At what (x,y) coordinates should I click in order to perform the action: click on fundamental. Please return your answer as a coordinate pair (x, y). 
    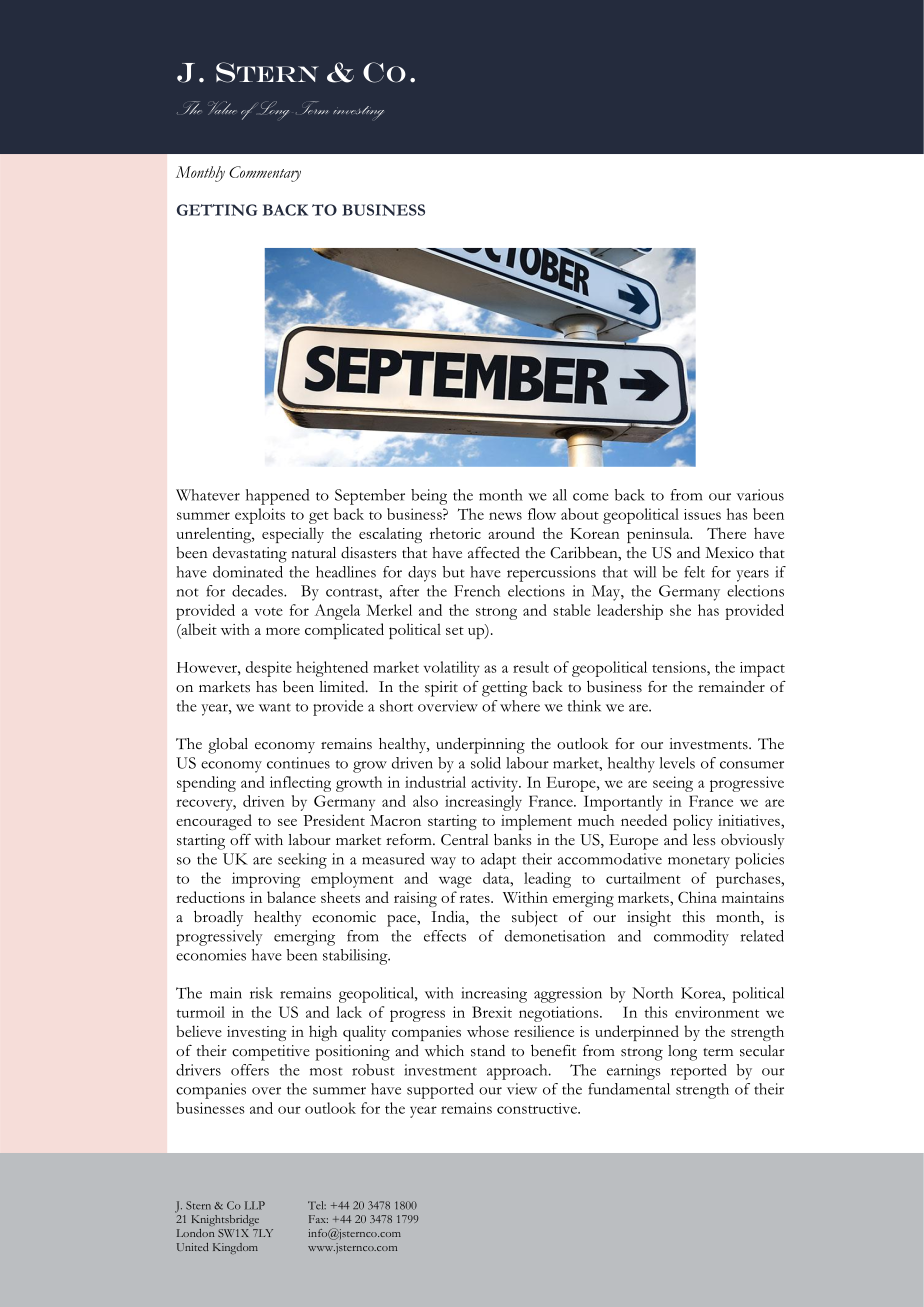
    Looking at the image, I should click on (629, 1089).
